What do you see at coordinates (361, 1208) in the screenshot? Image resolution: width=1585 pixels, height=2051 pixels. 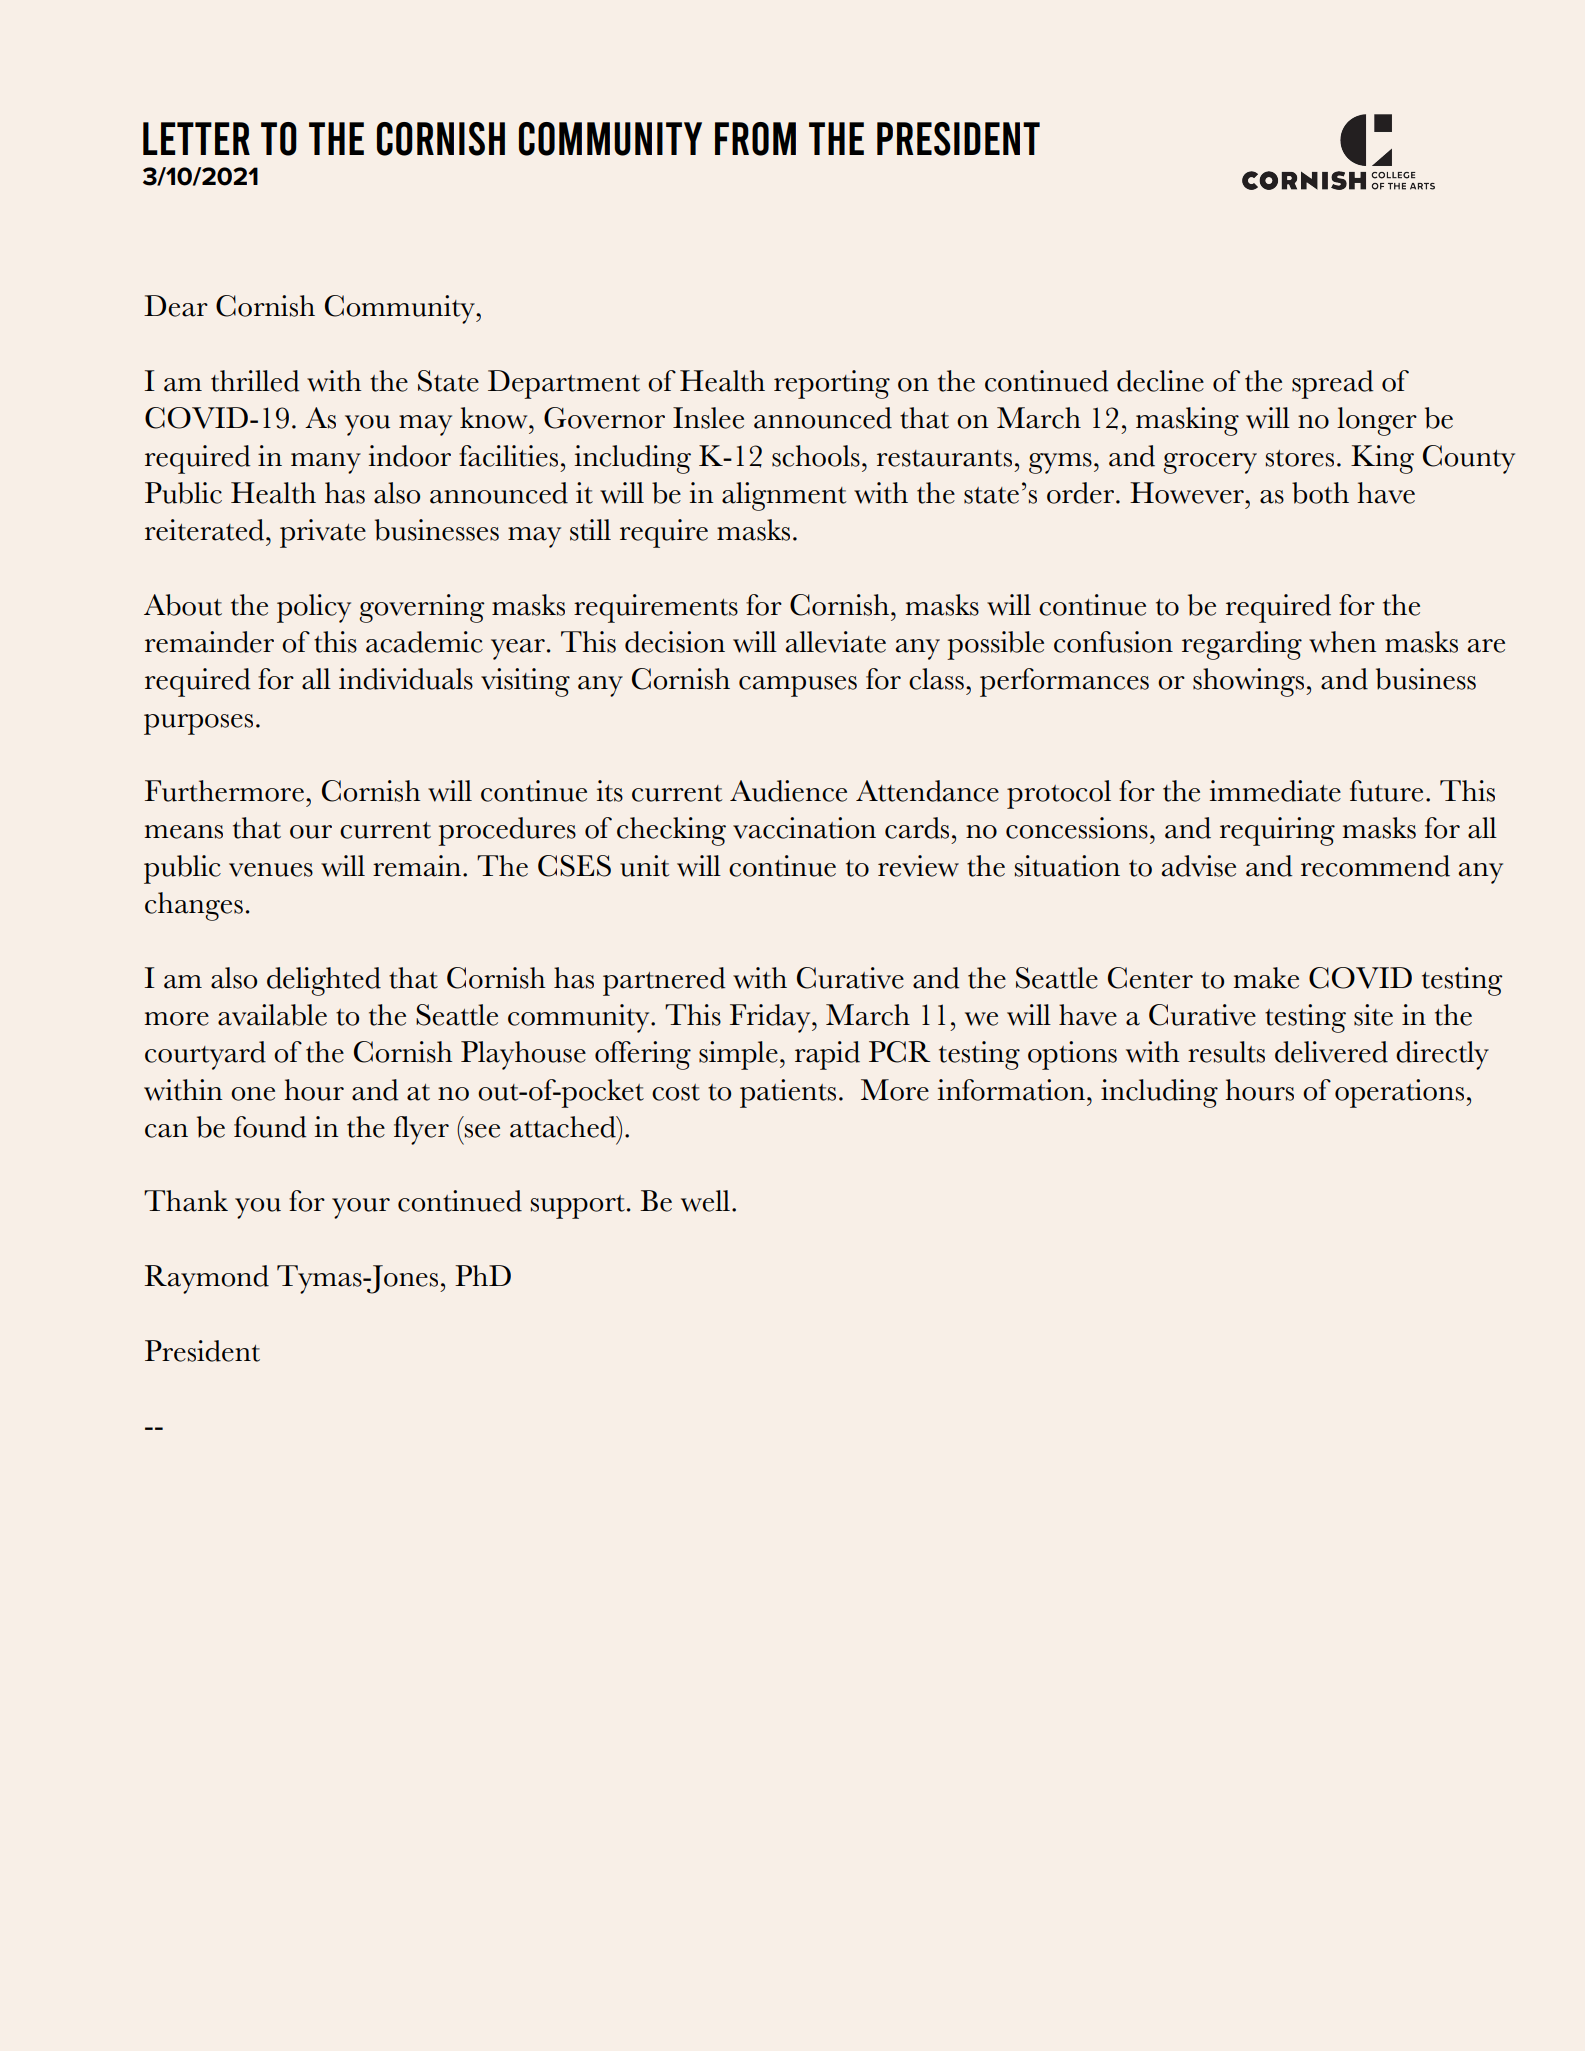 I see `your` at bounding box center [361, 1208].
